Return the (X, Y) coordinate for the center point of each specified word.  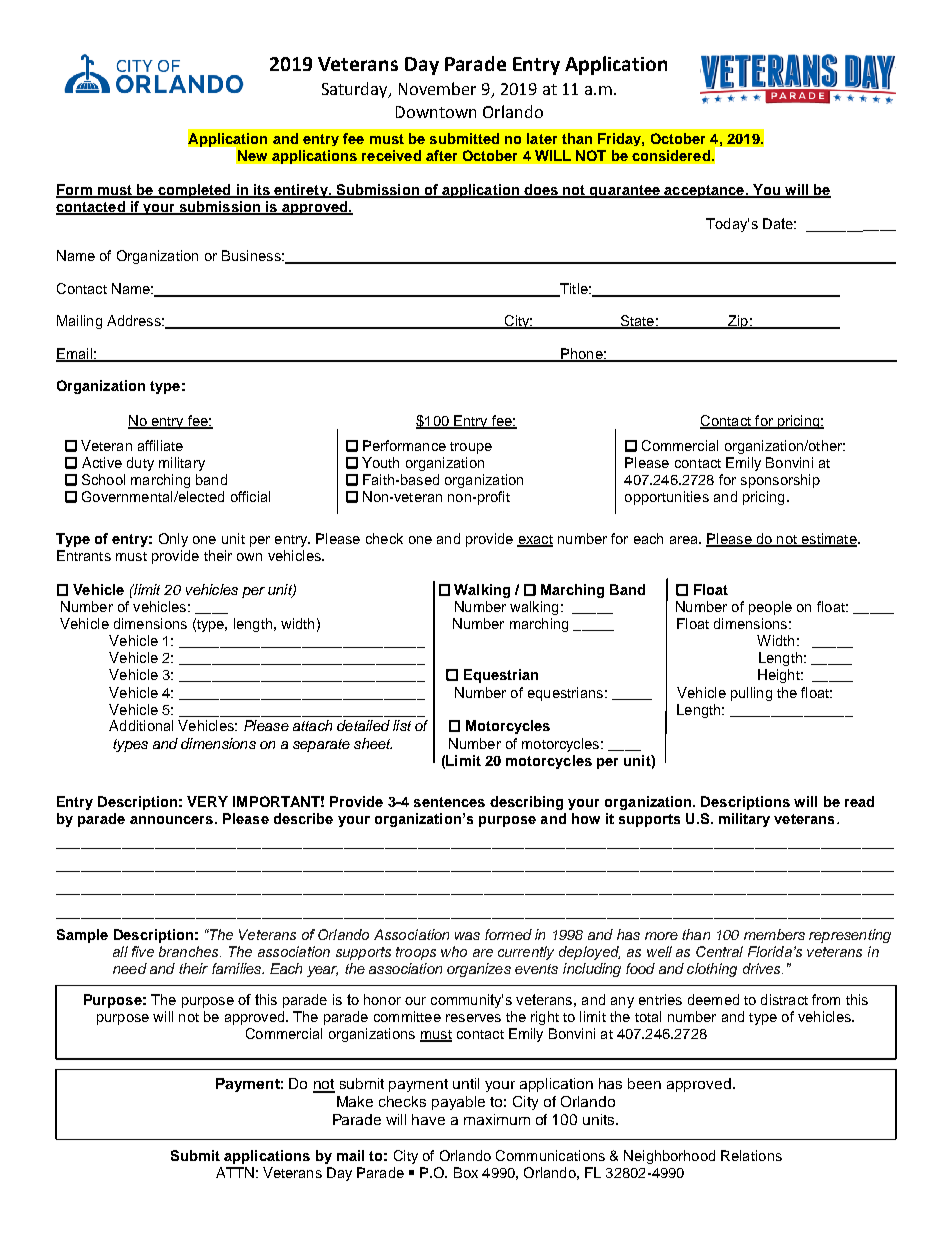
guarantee (625, 191)
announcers (171, 820)
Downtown (436, 112)
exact (535, 541)
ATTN (235, 1172)
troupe (471, 448)
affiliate (160, 445)
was (467, 936)
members (774, 934)
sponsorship (780, 481)
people (770, 608)
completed (194, 191)
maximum (497, 1119)
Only (173, 540)
